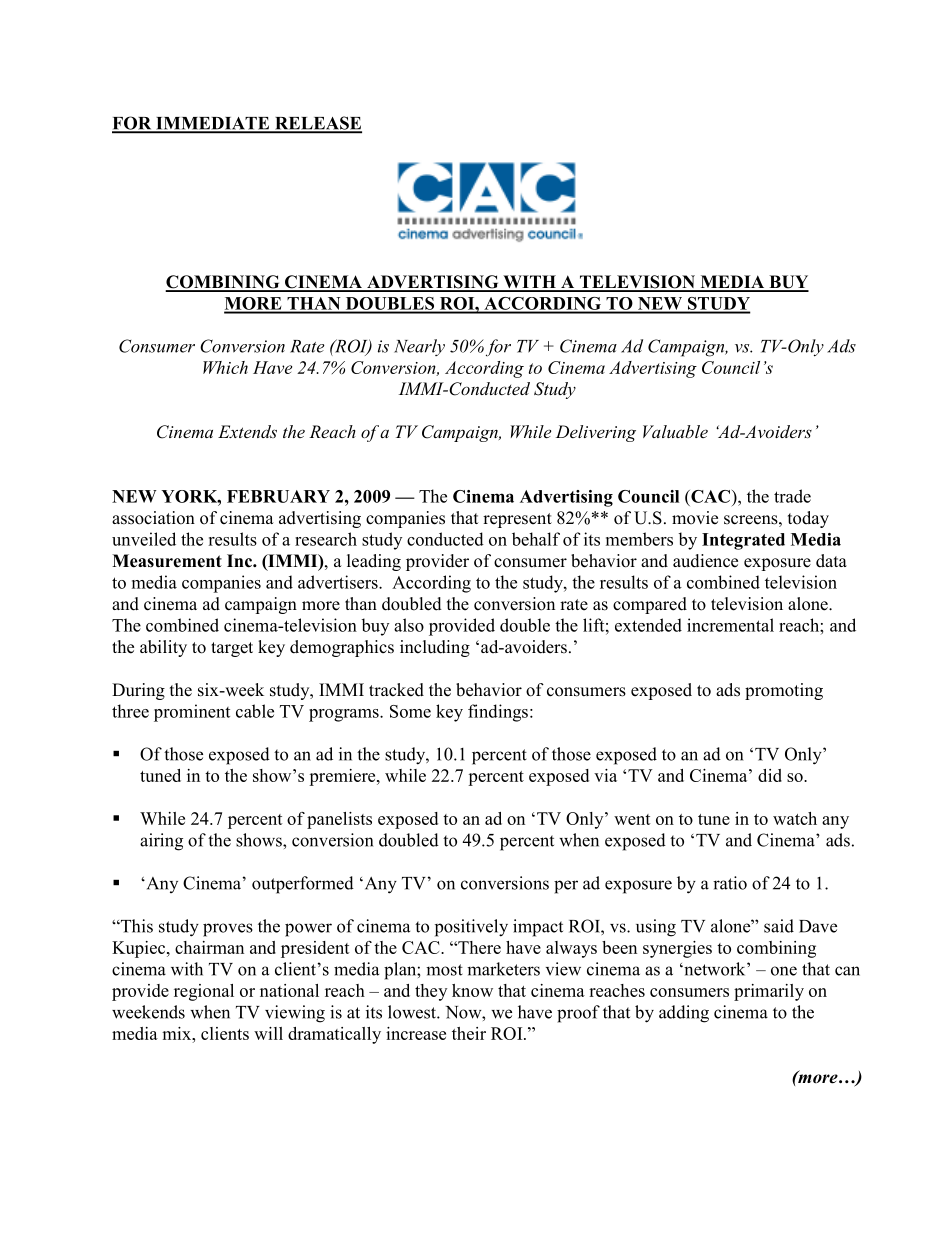  I want to click on represent, so click(517, 520).
